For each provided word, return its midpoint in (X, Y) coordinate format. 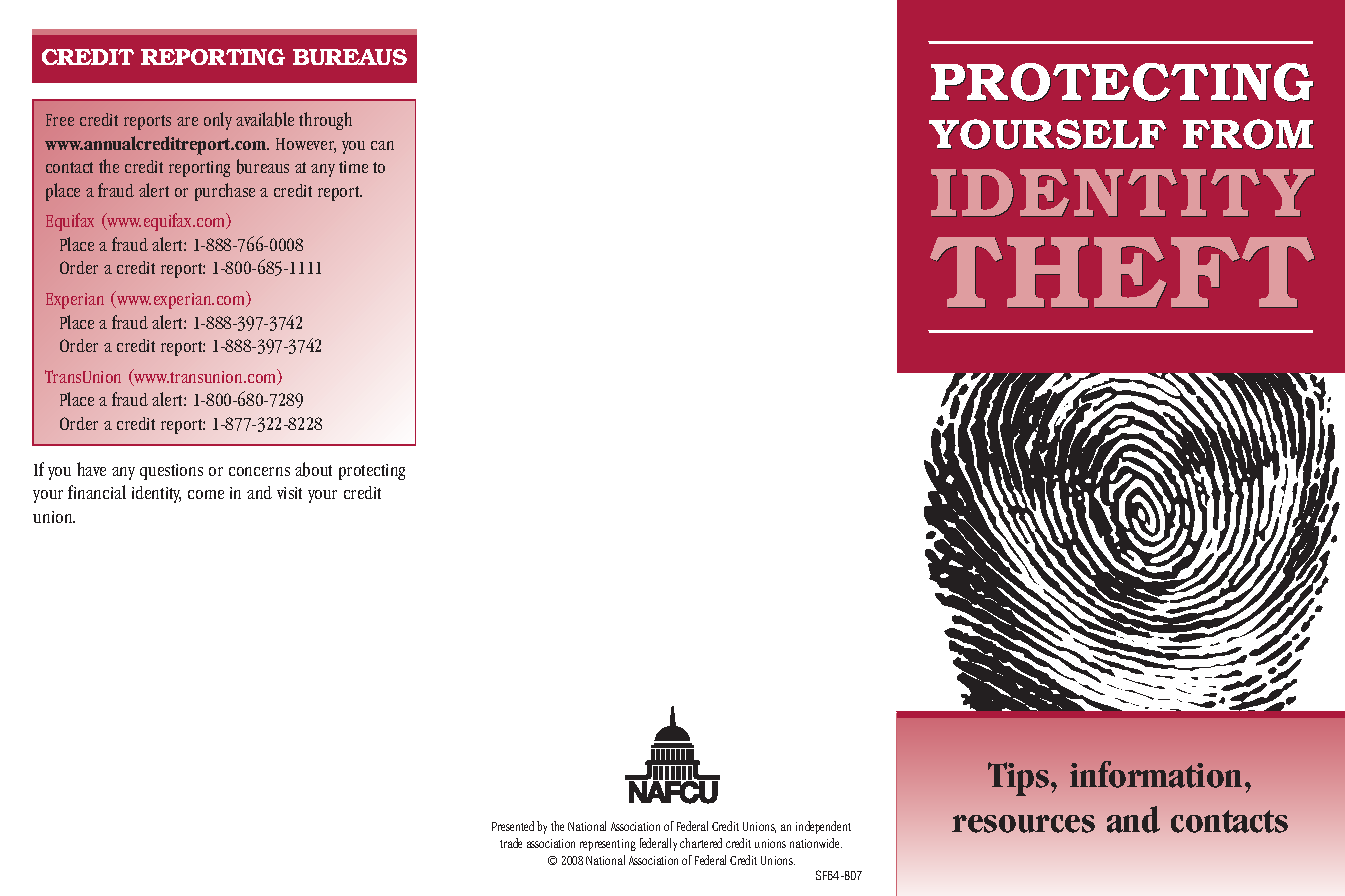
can (382, 145)
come (206, 494)
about (313, 469)
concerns (259, 471)
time (353, 167)
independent (823, 827)
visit (289, 493)
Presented (513, 826)
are (187, 121)
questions (171, 472)
